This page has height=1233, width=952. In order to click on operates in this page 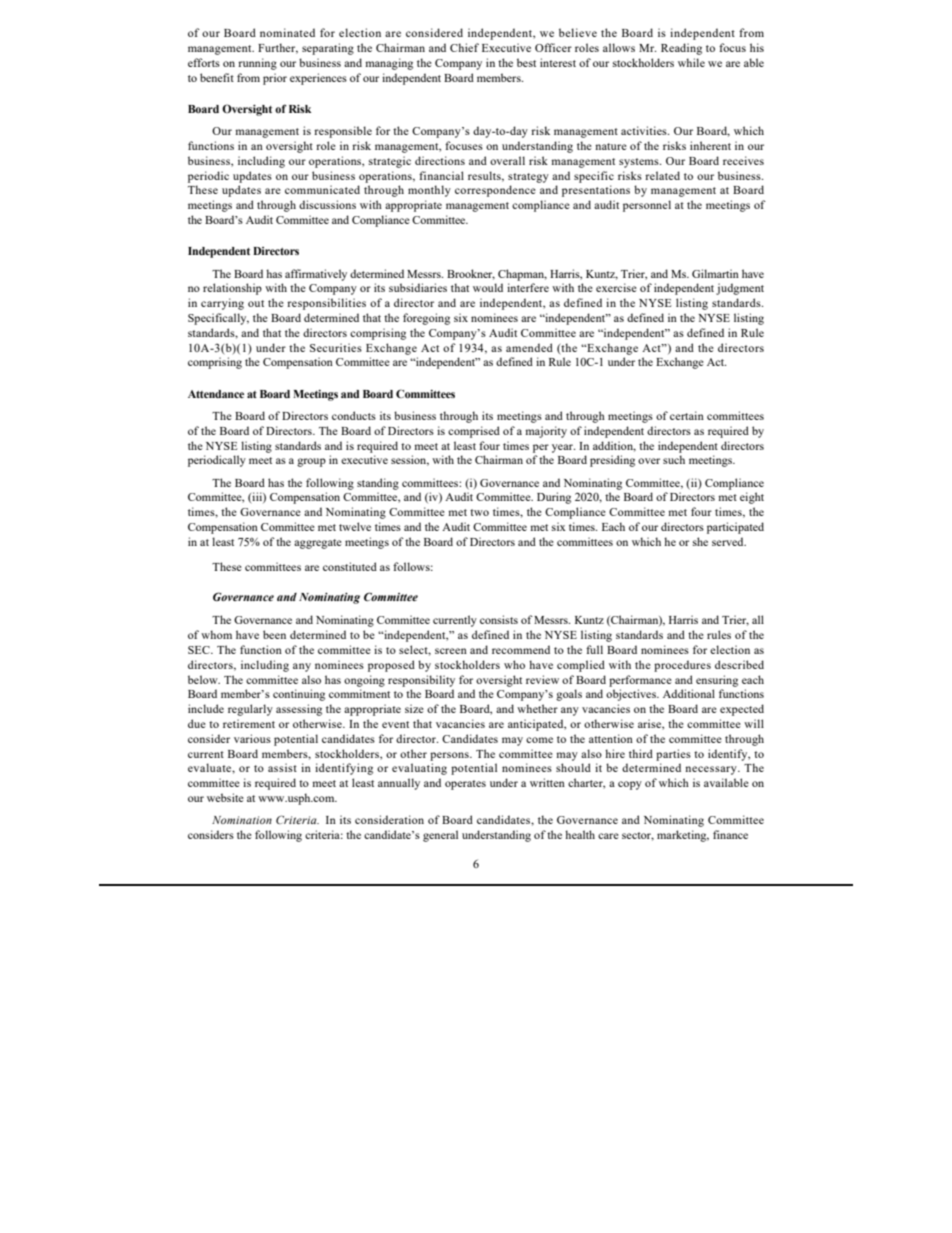, I will do `click(465, 785)`.
